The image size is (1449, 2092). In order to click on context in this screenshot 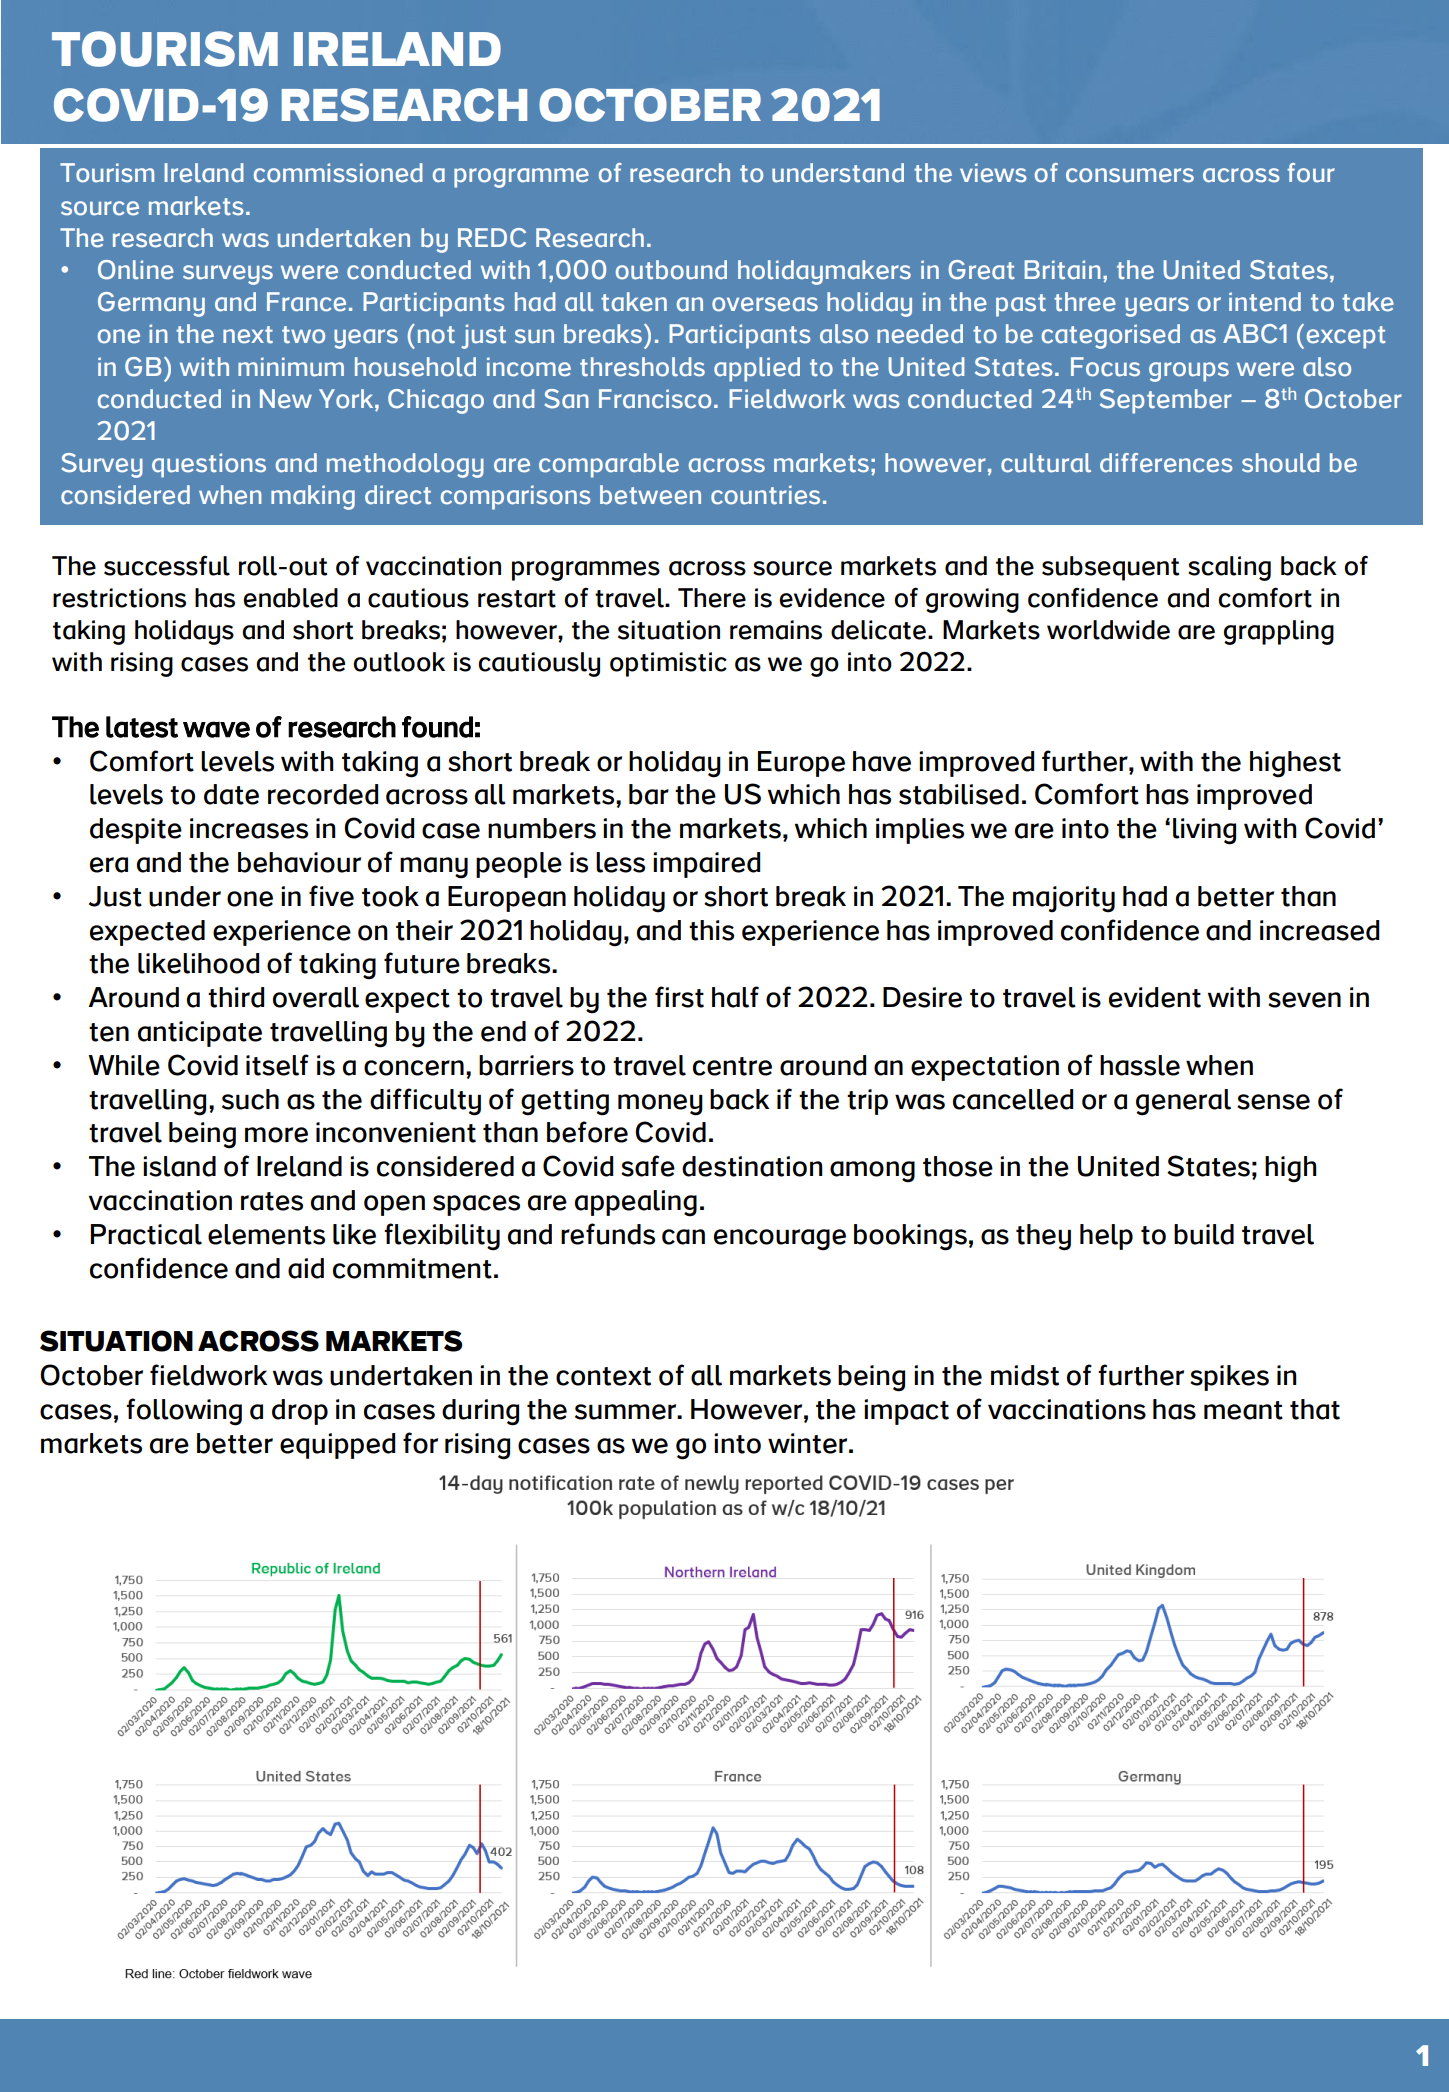, I will do `click(603, 1376)`.
